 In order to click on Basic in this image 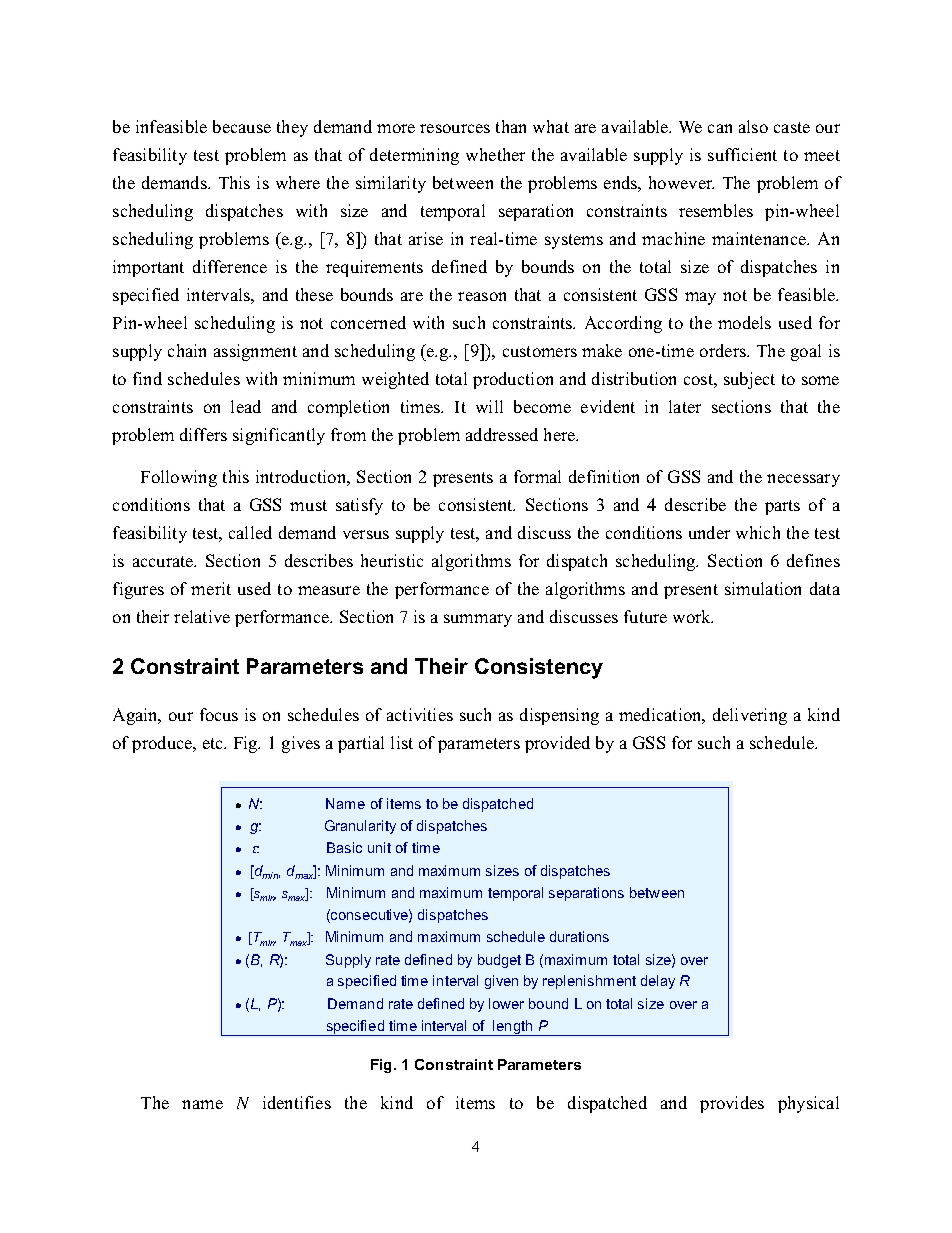, I will do `click(344, 847)`.
